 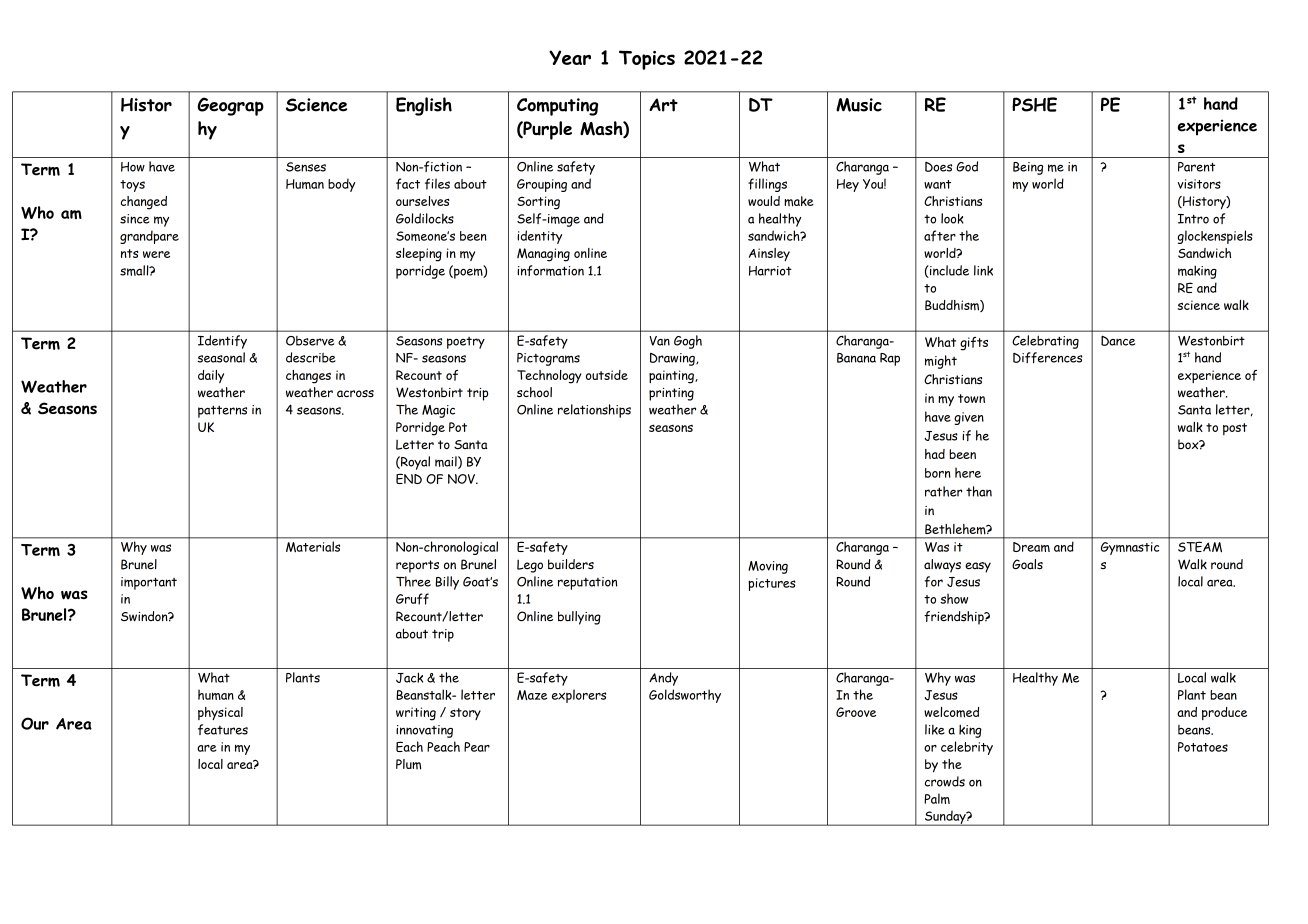 What do you see at coordinates (671, 394) in the screenshot?
I see `printing` at bounding box center [671, 394].
